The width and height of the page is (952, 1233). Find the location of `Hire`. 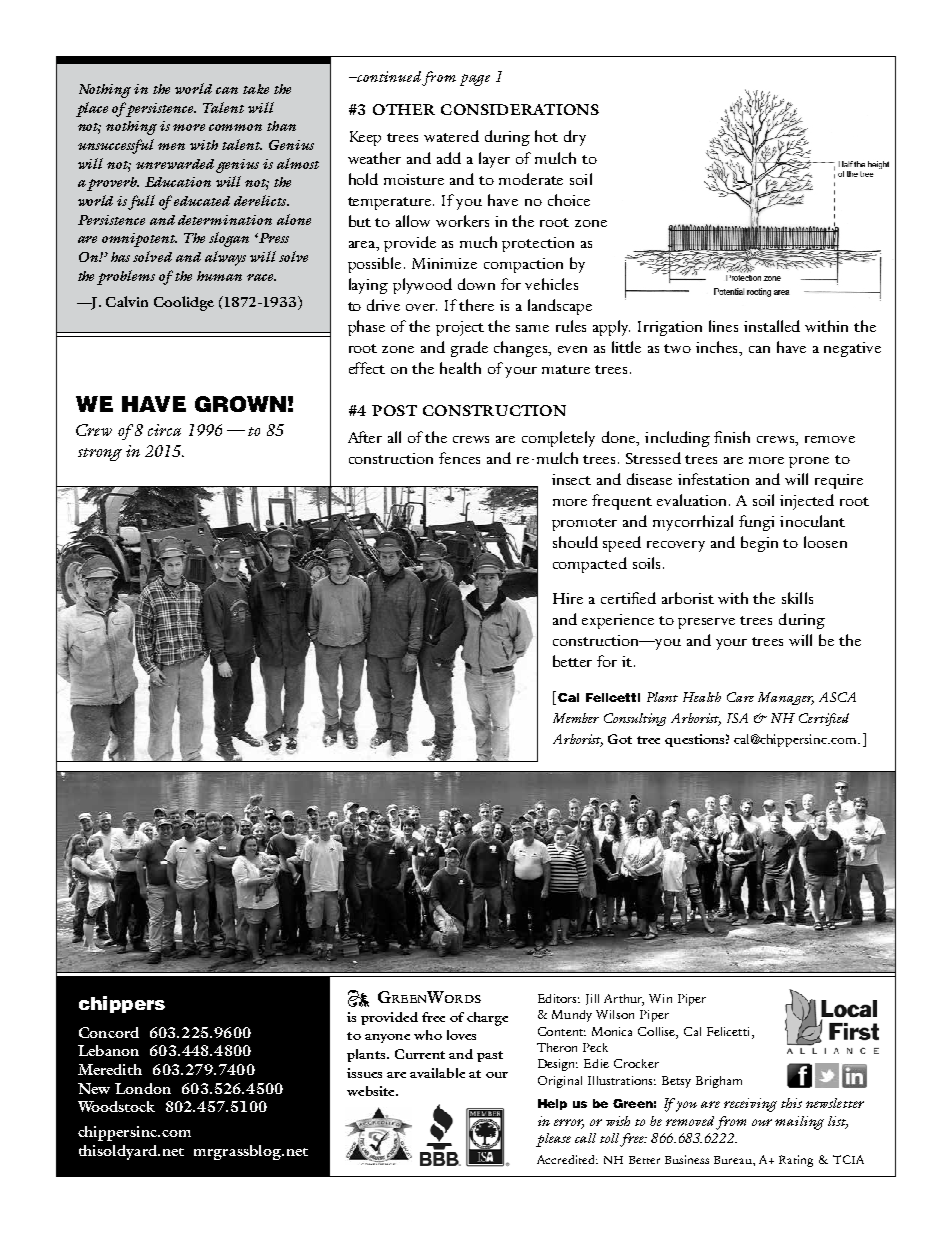

Hire is located at coordinates (568, 598).
